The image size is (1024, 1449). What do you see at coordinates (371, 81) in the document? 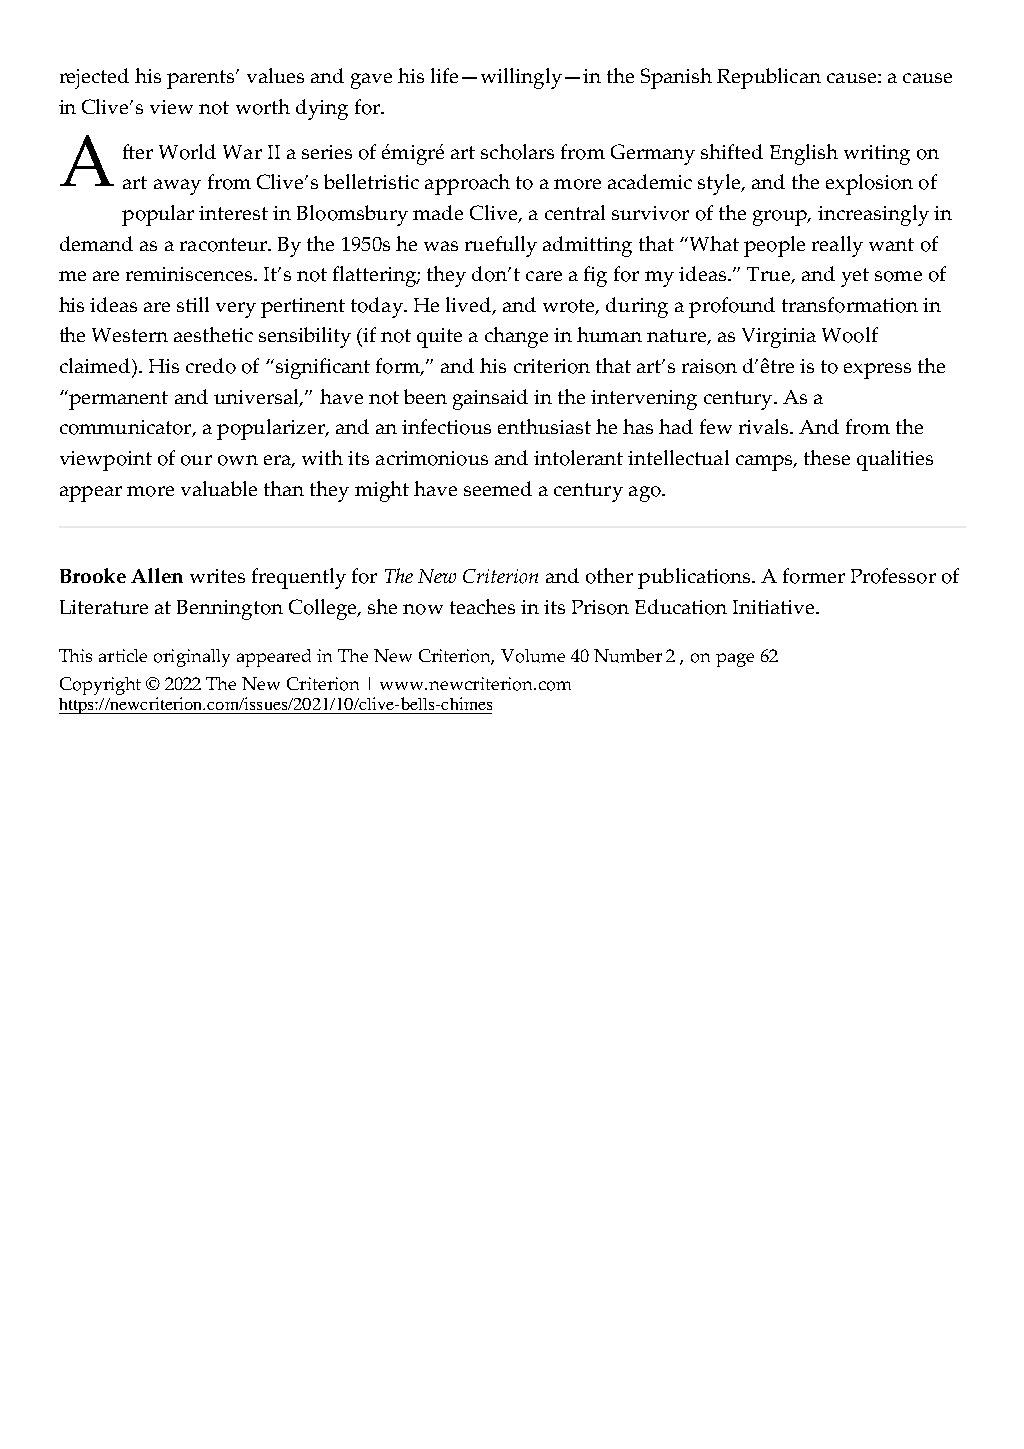
I see `gave` at bounding box center [371, 81].
